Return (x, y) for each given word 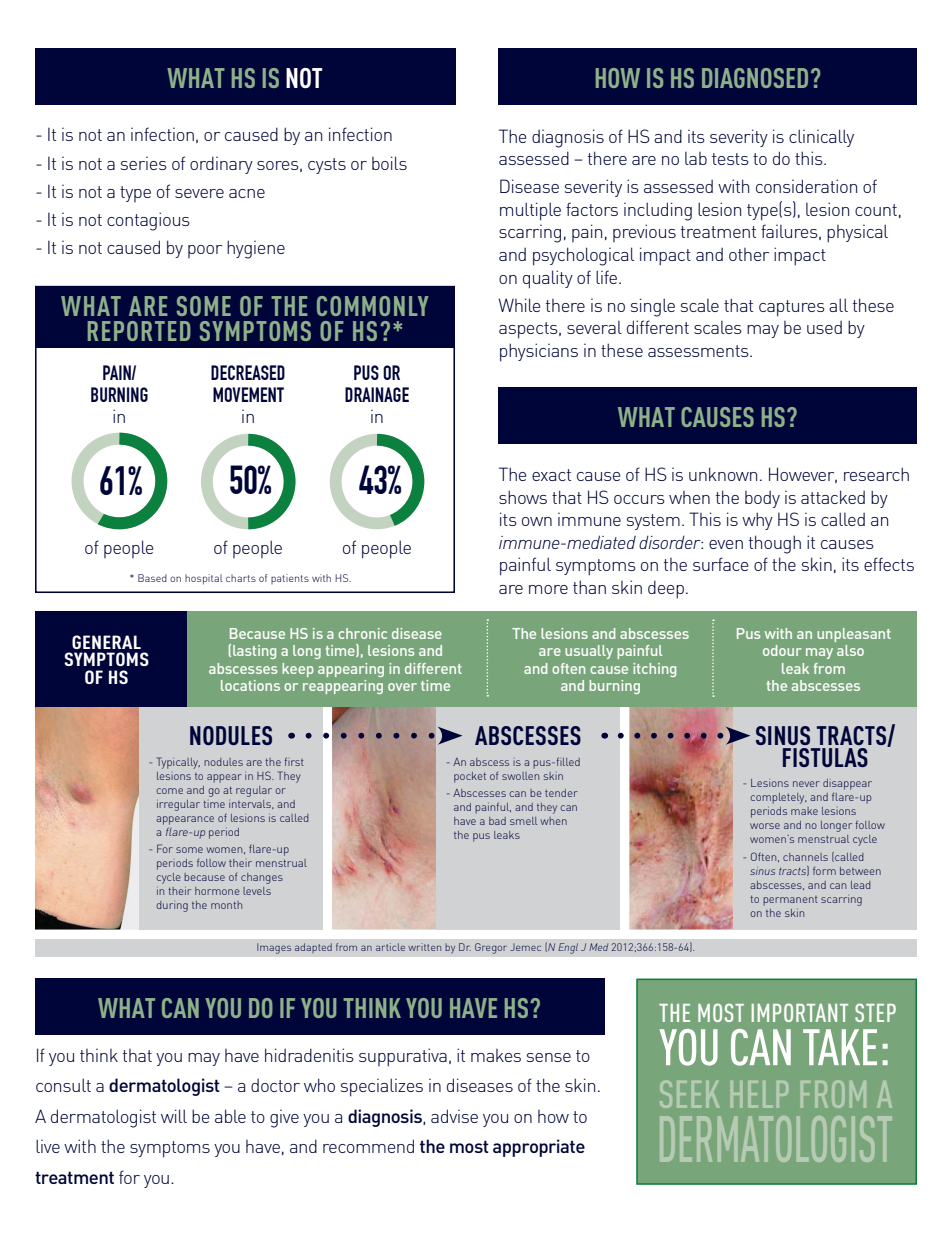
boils (389, 163)
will (174, 1116)
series (144, 163)
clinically (821, 138)
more (548, 589)
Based (152, 578)
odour (782, 650)
